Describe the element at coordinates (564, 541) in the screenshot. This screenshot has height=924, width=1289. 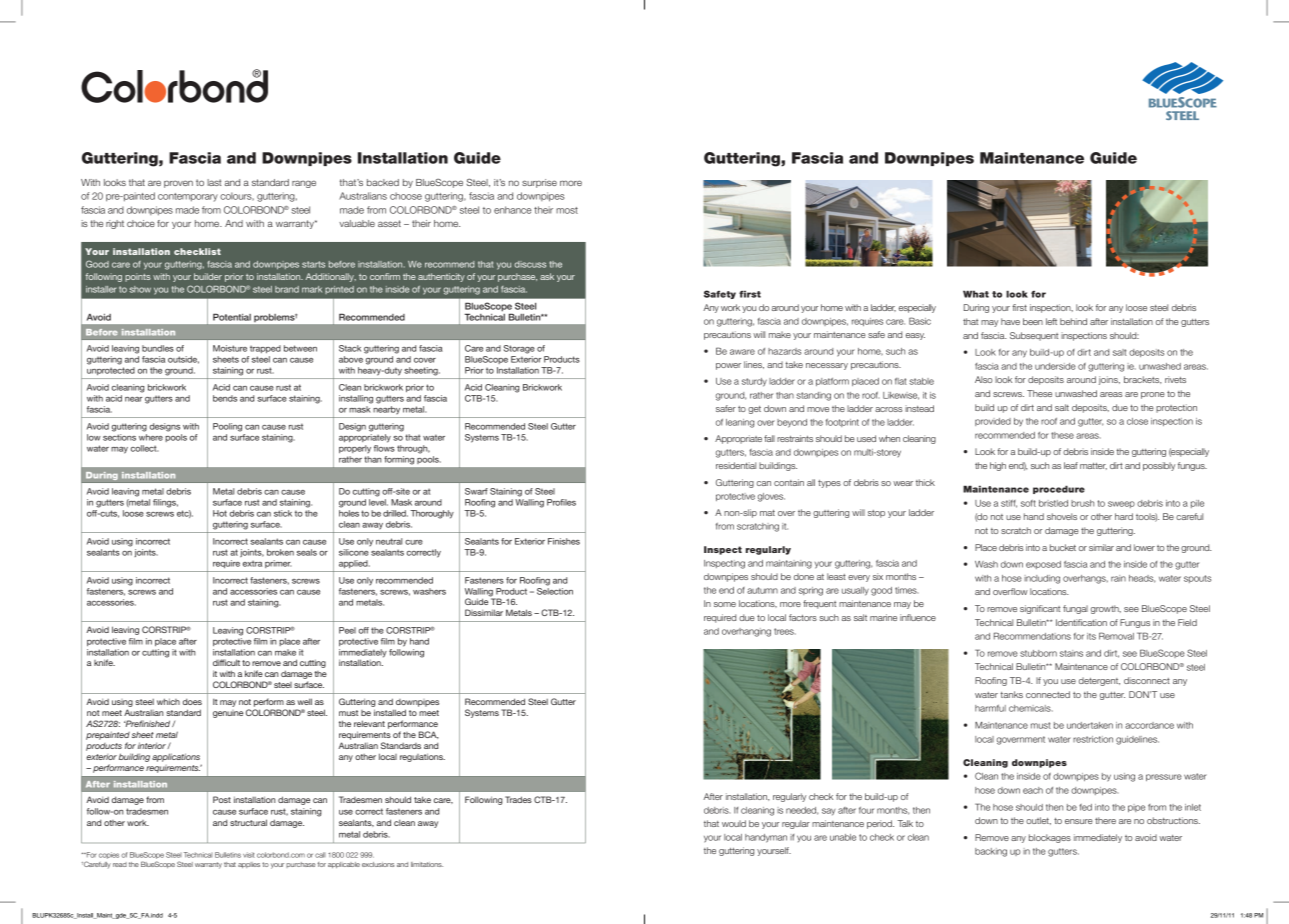
I see `Finishes` at that location.
